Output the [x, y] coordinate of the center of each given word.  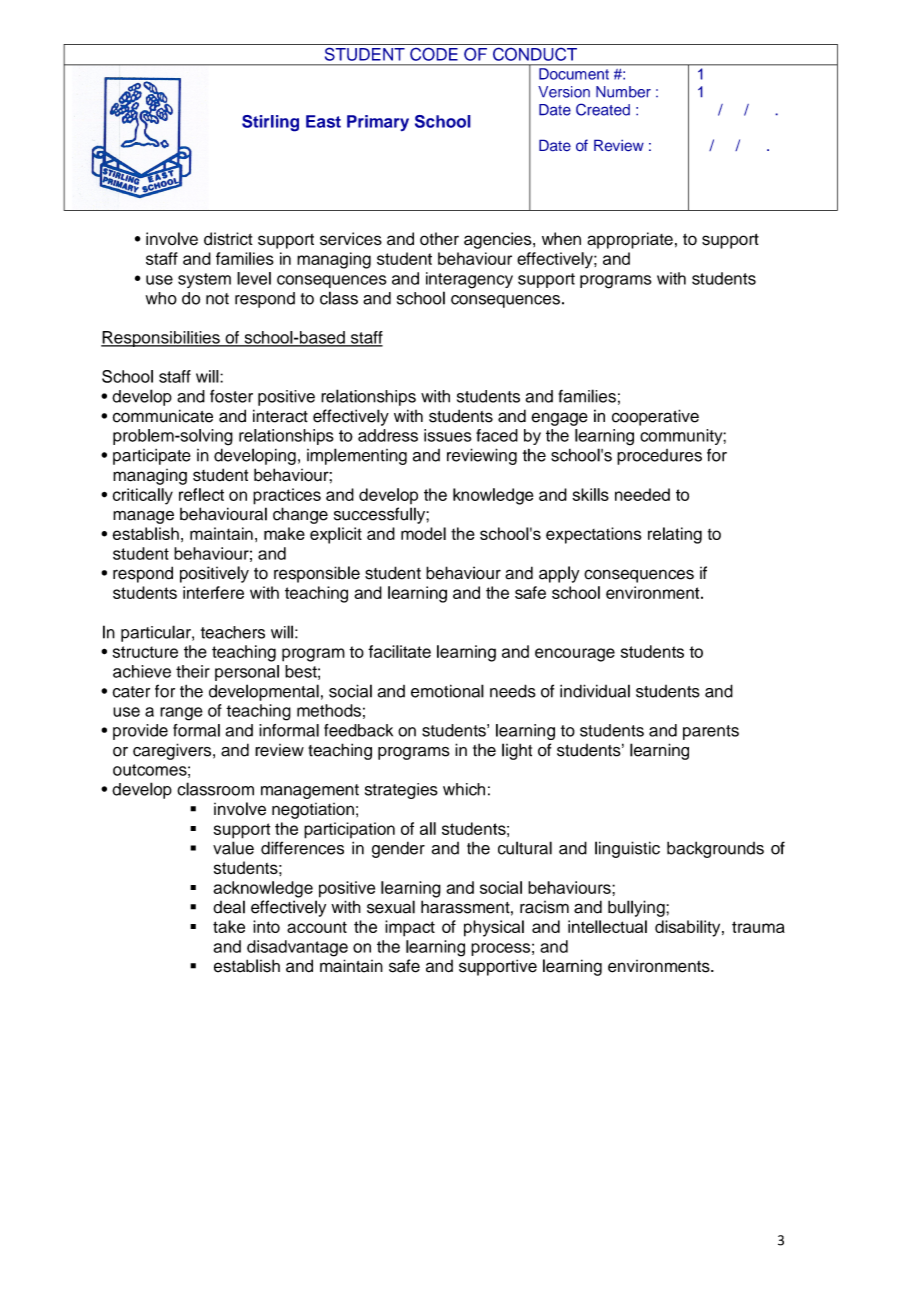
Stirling [270, 123]
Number [623, 92]
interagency [469, 280]
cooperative [655, 417]
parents [711, 732]
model [423, 533]
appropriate [630, 240]
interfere [213, 592]
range [181, 714]
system [204, 280]
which [464, 789]
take [229, 926]
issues [447, 435]
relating [675, 535]
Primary [378, 123]
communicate [163, 416]
